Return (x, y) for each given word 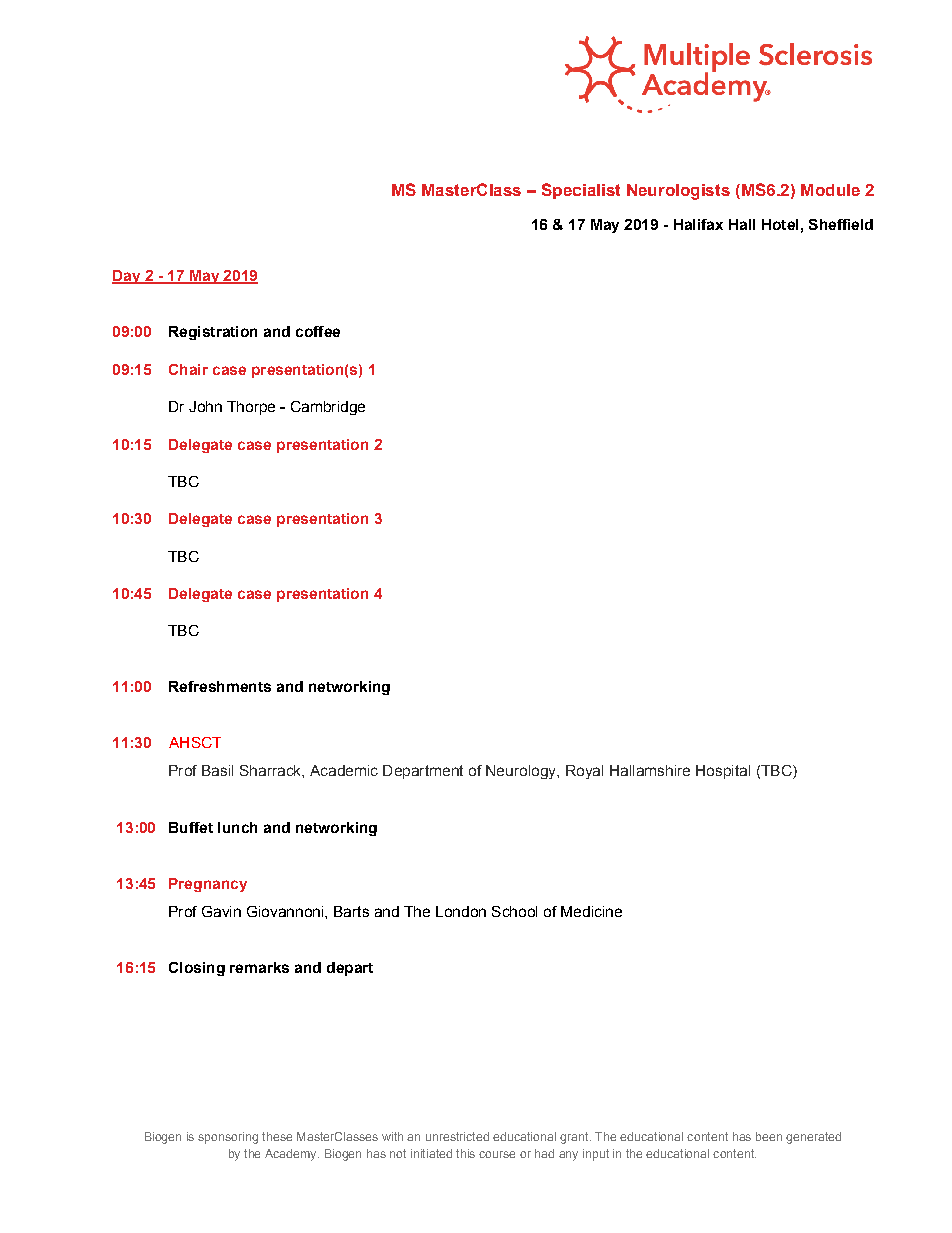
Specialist (581, 191)
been (769, 1136)
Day (127, 277)
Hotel (780, 224)
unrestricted (457, 1136)
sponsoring (228, 1138)
